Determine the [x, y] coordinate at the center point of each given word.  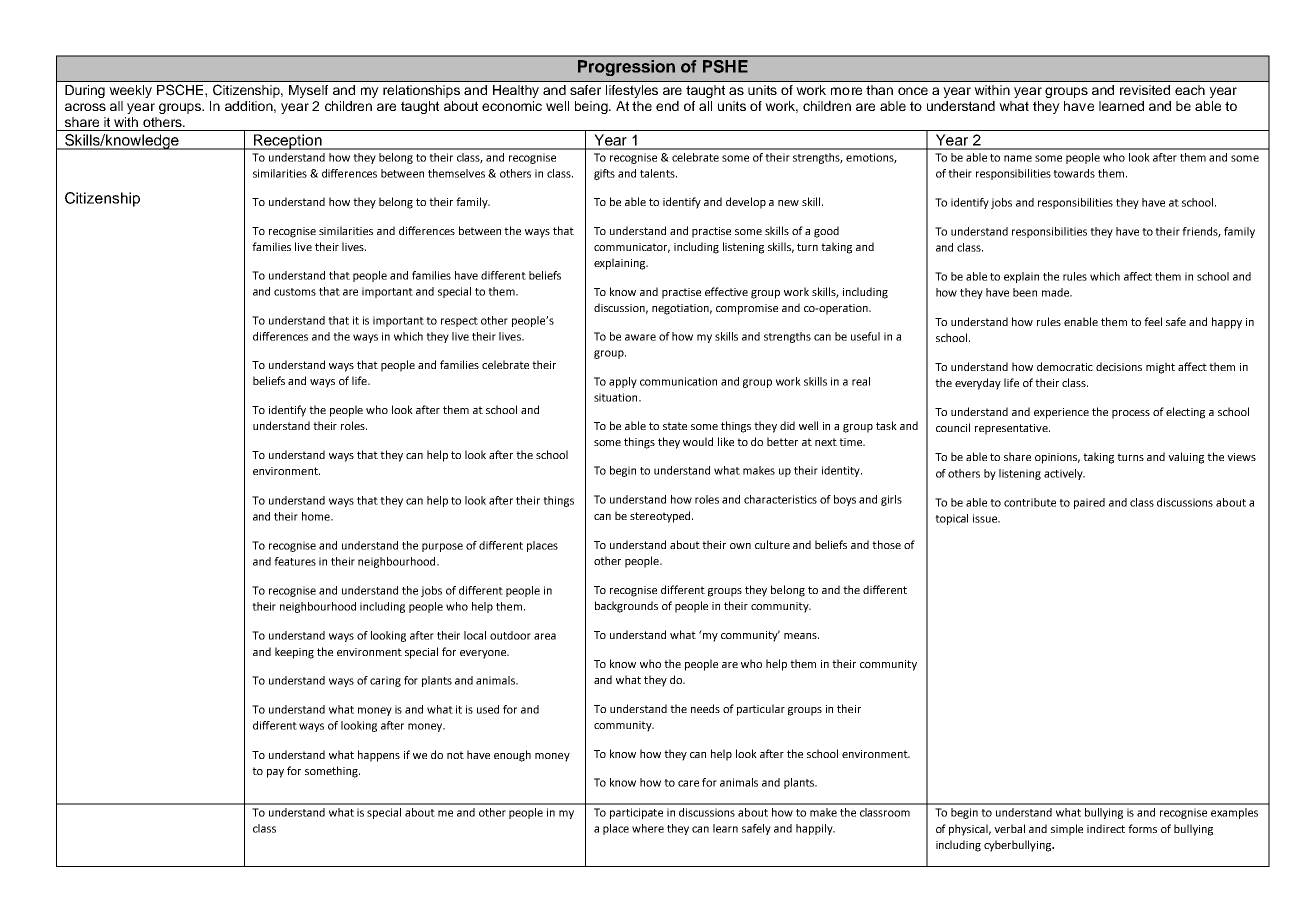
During [85, 91]
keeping [294, 653]
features [295, 561]
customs [295, 292]
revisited [1145, 90]
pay [275, 773]
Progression [626, 68]
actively [1064, 474]
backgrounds [626, 607]
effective [726, 291]
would [698, 441]
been [1025, 292]
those [886, 544]
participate [636, 813]
